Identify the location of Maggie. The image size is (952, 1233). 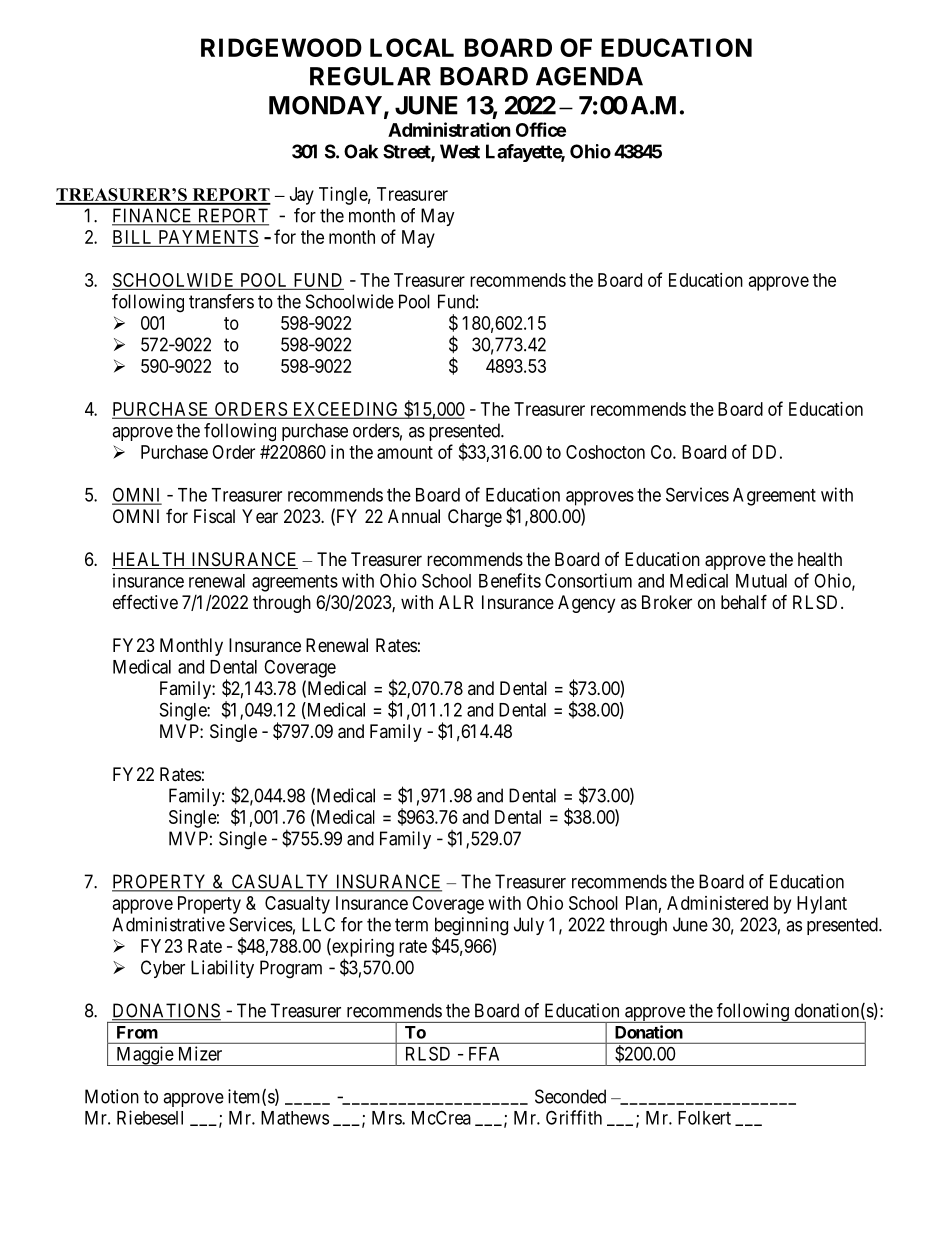
(144, 1056).
